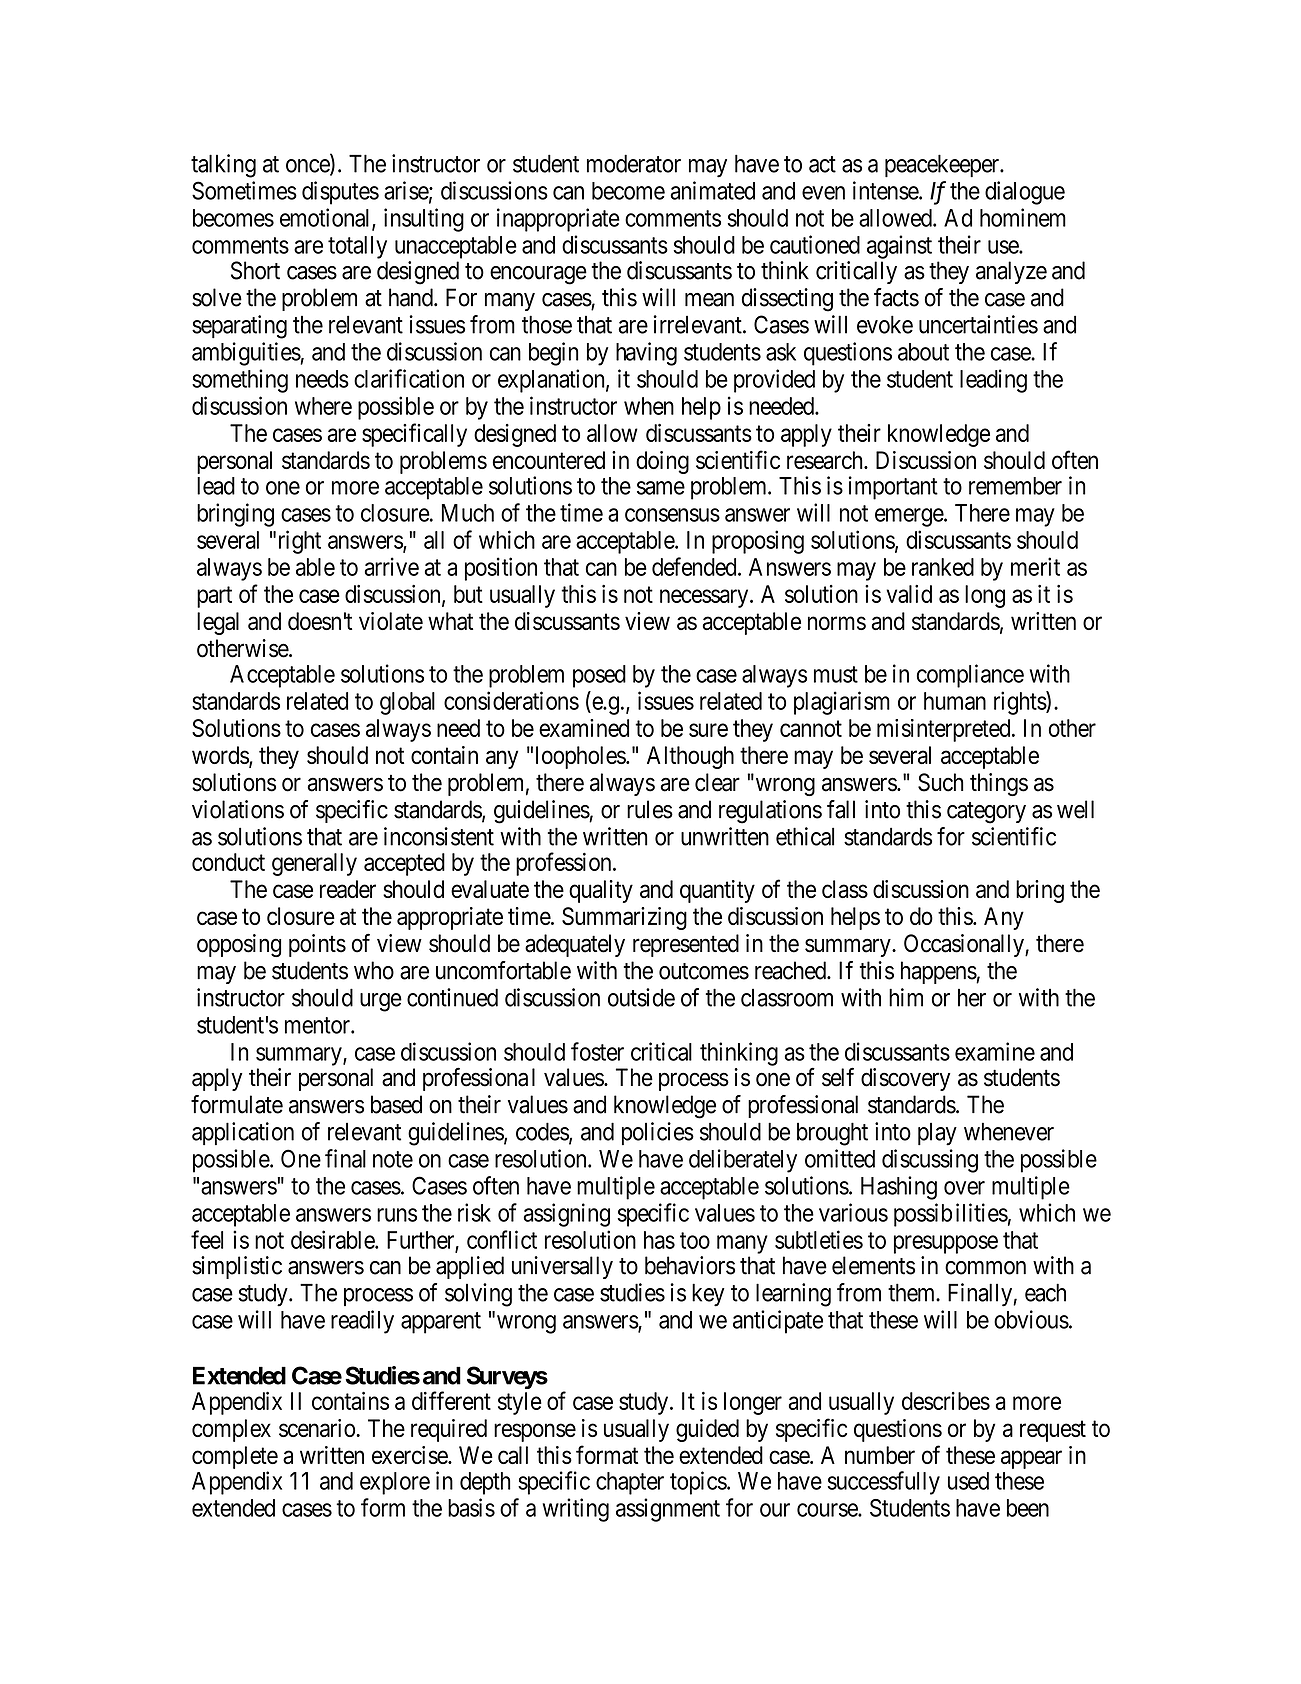  What do you see at coordinates (906, 997) in the image?
I see `him` at bounding box center [906, 997].
